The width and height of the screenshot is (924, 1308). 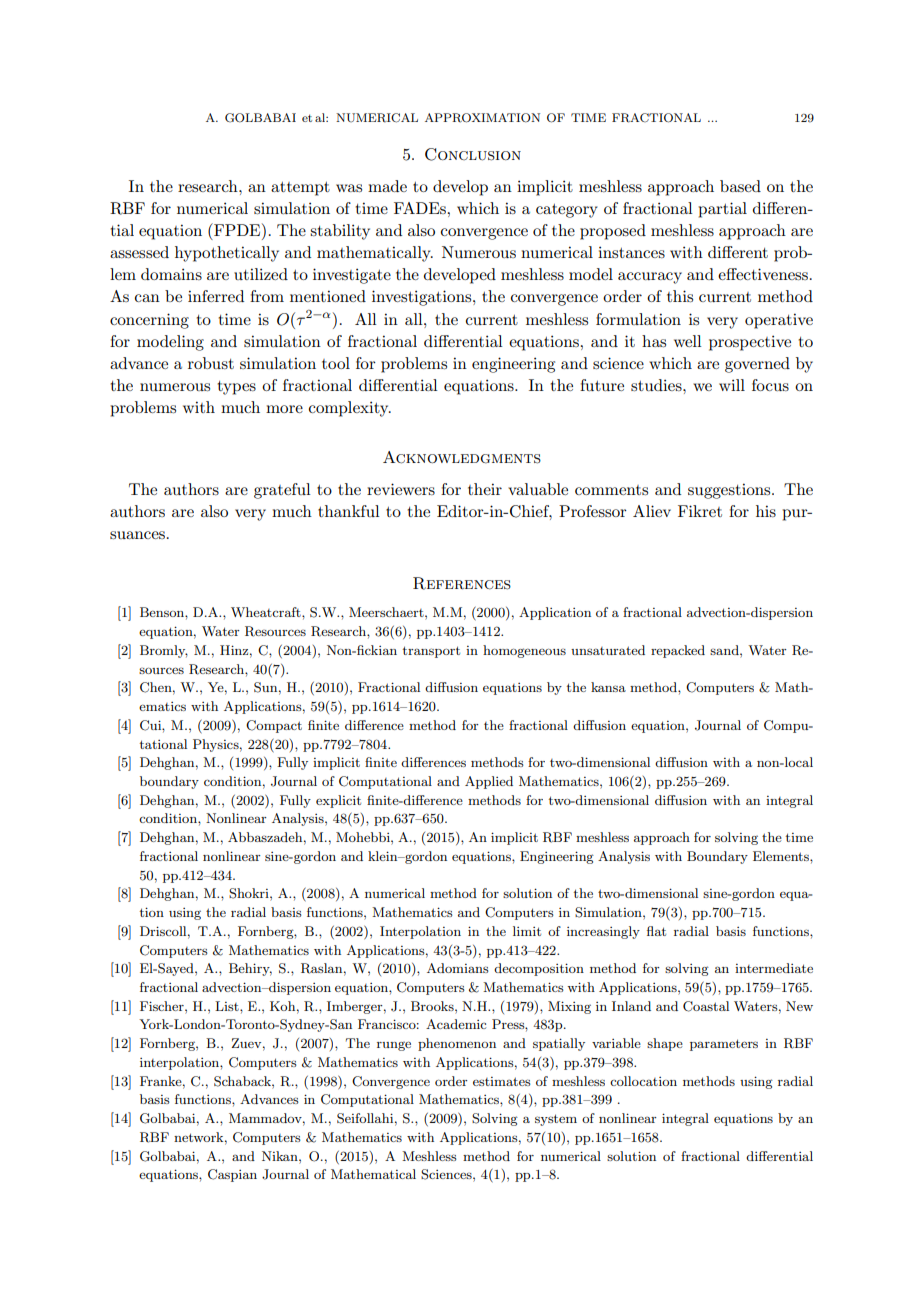 I want to click on Caspian, so click(x=232, y=1175).
